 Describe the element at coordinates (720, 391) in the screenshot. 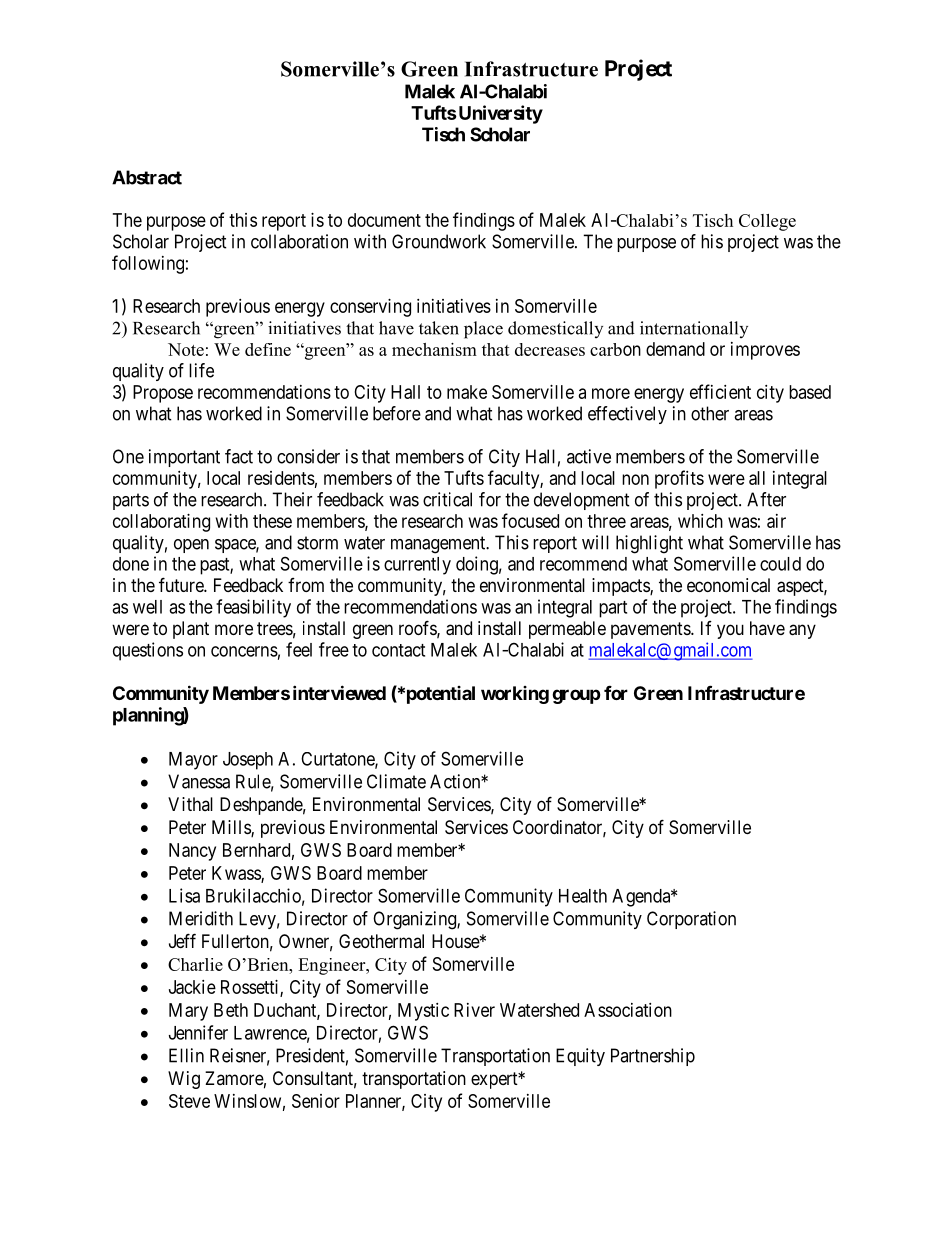

I see `efficient` at that location.
